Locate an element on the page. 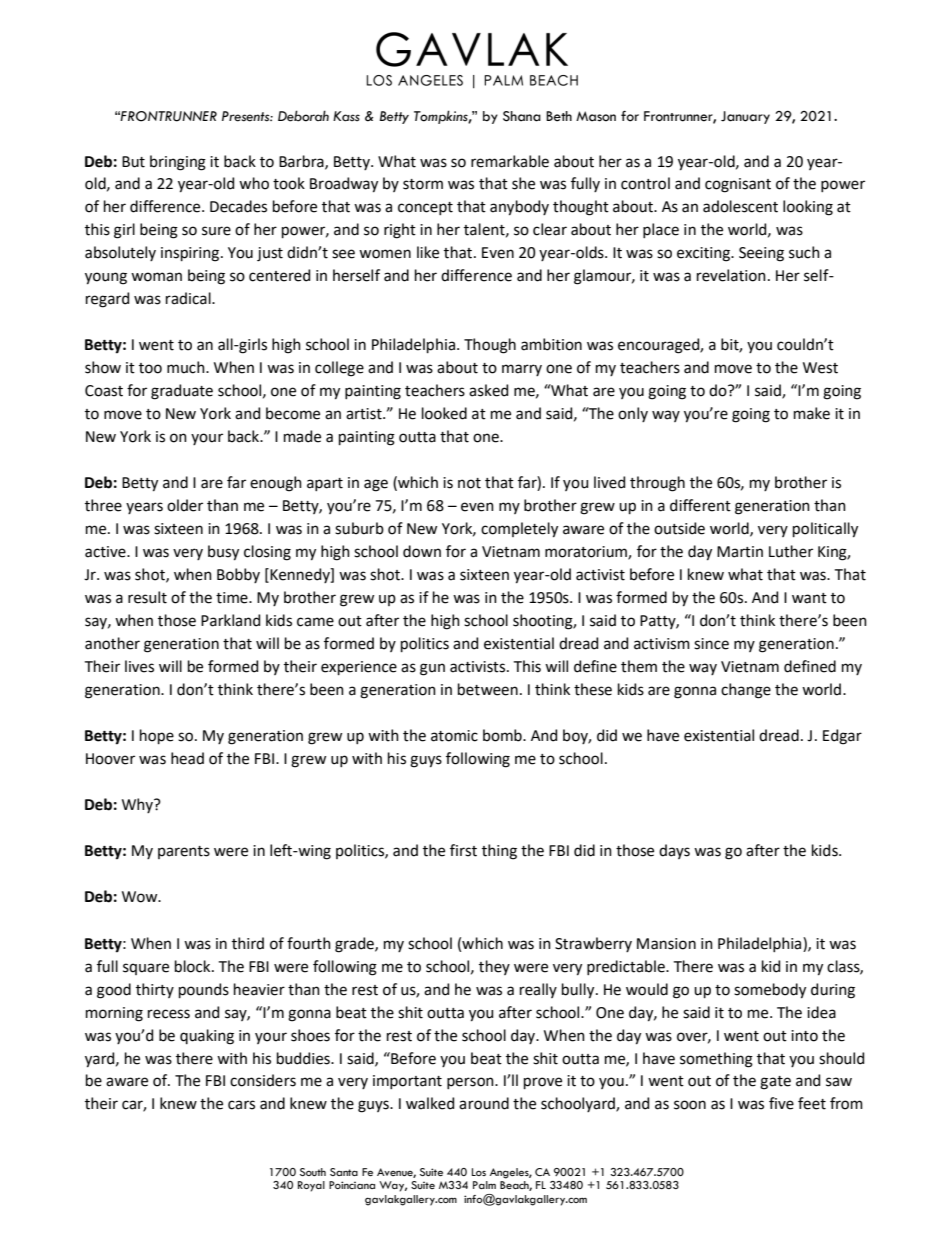 This page has width=952, height=1233. since is located at coordinates (711, 644).
